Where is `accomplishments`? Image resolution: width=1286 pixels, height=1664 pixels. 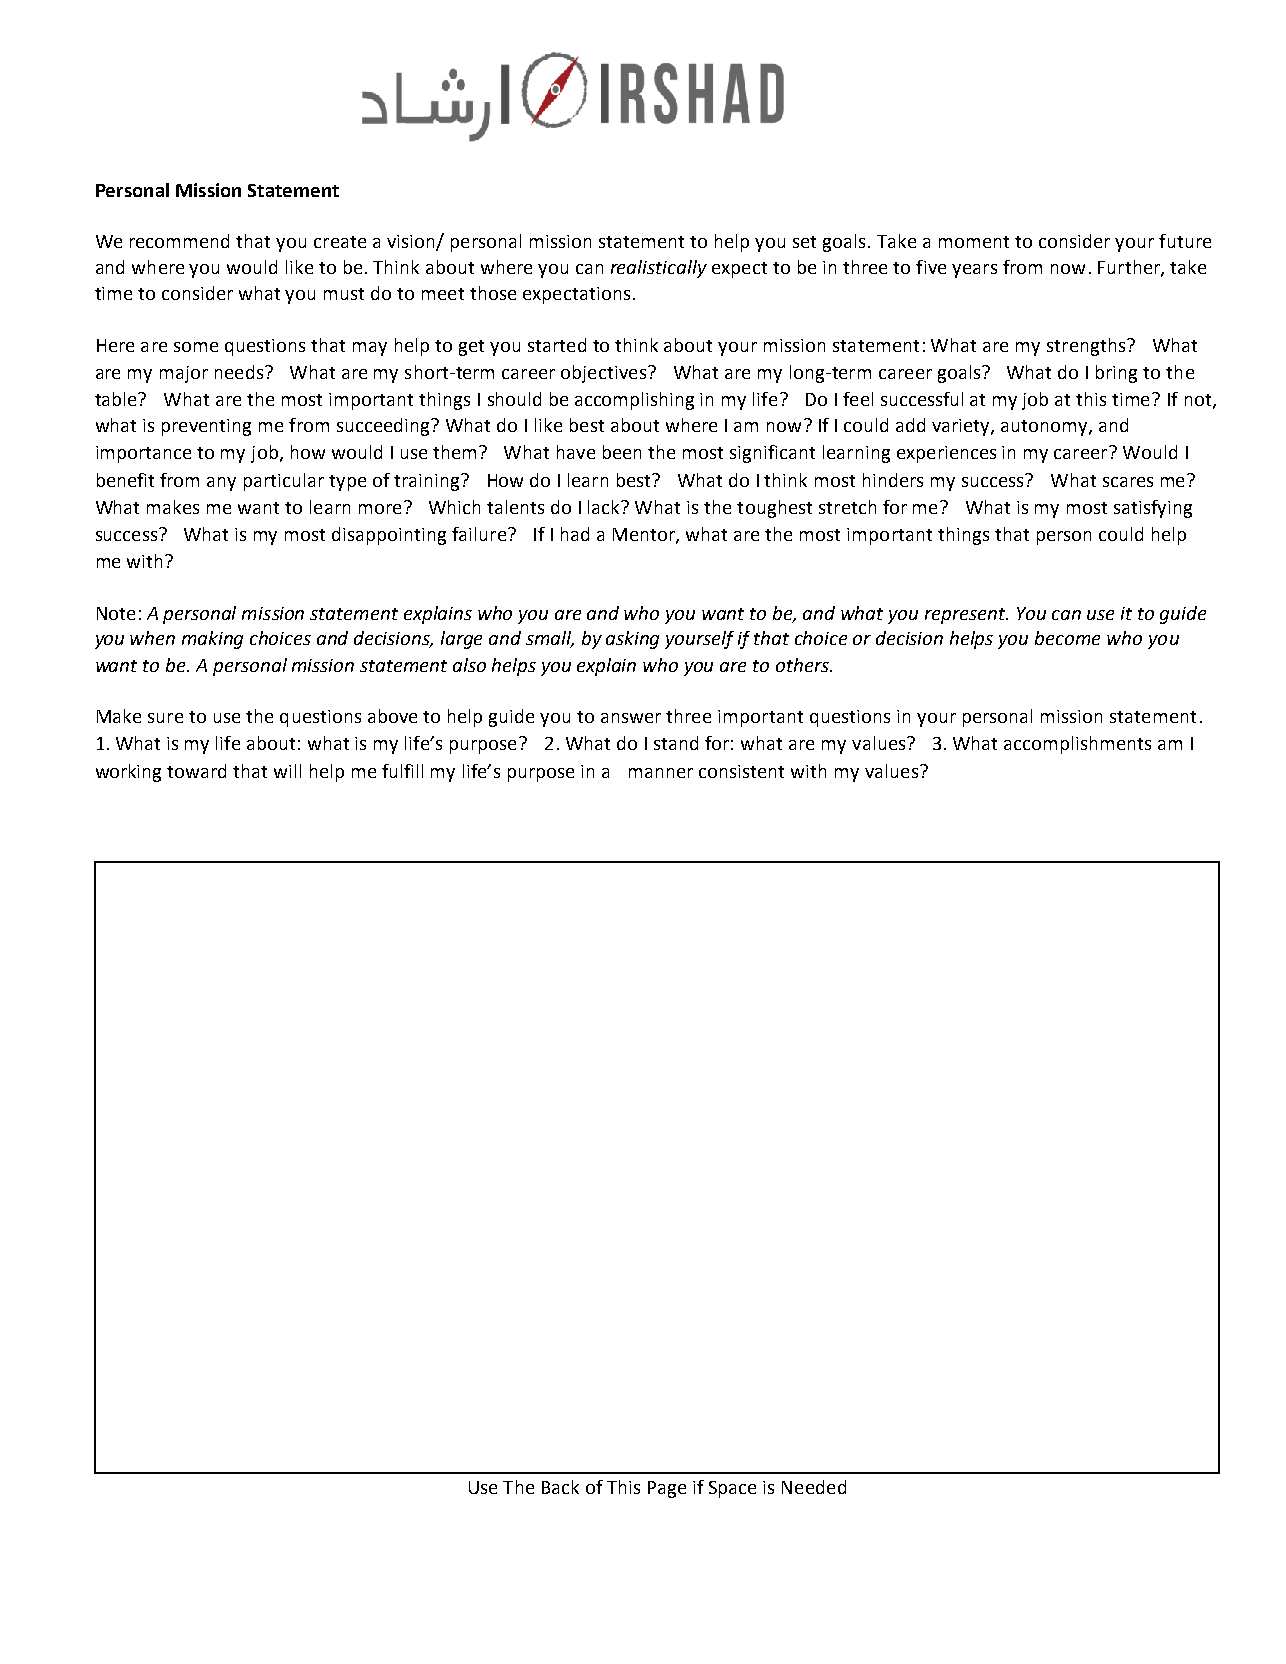
accomplishments is located at coordinates (1077, 745).
